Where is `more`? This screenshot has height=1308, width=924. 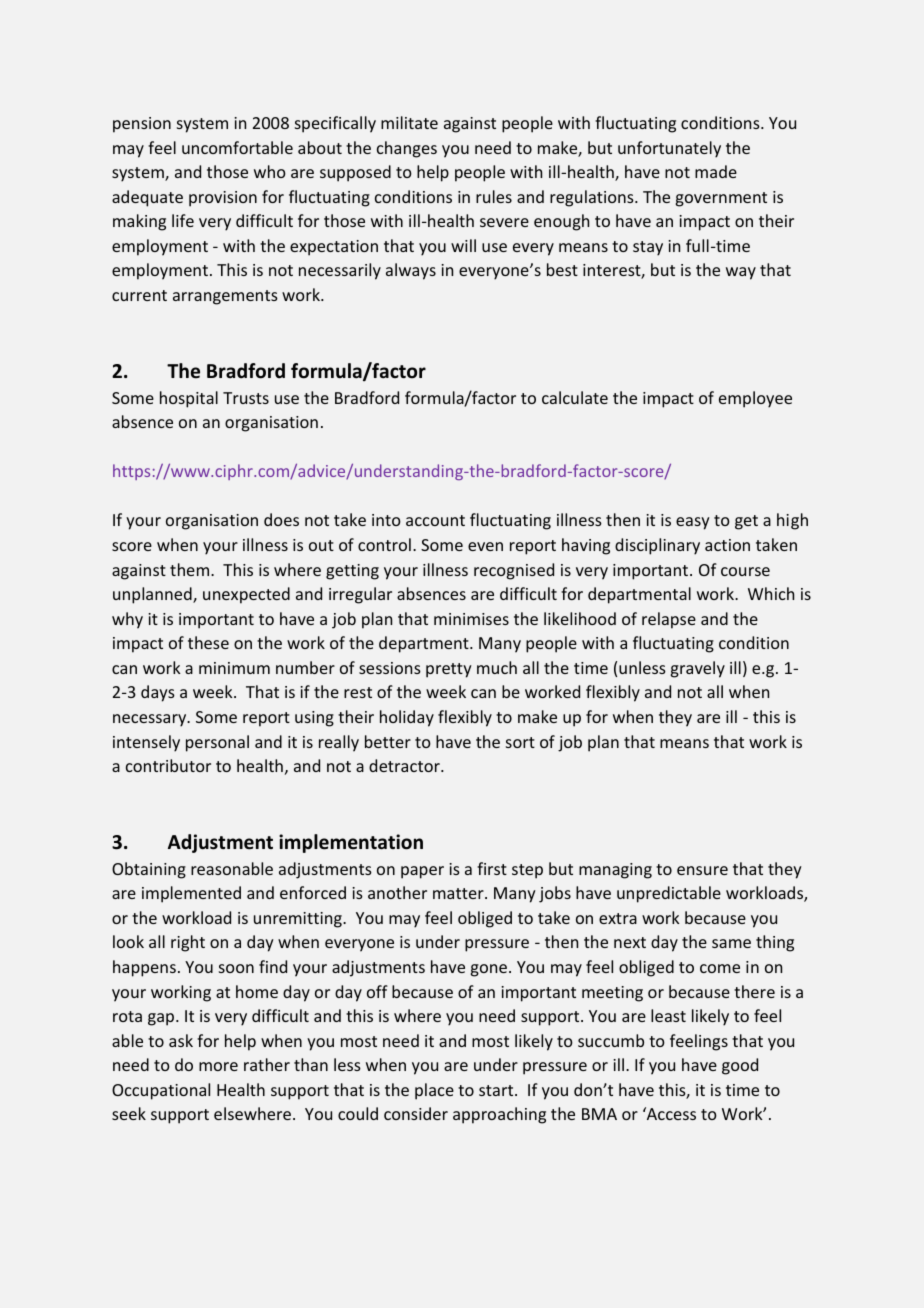
more is located at coordinates (218, 1066).
